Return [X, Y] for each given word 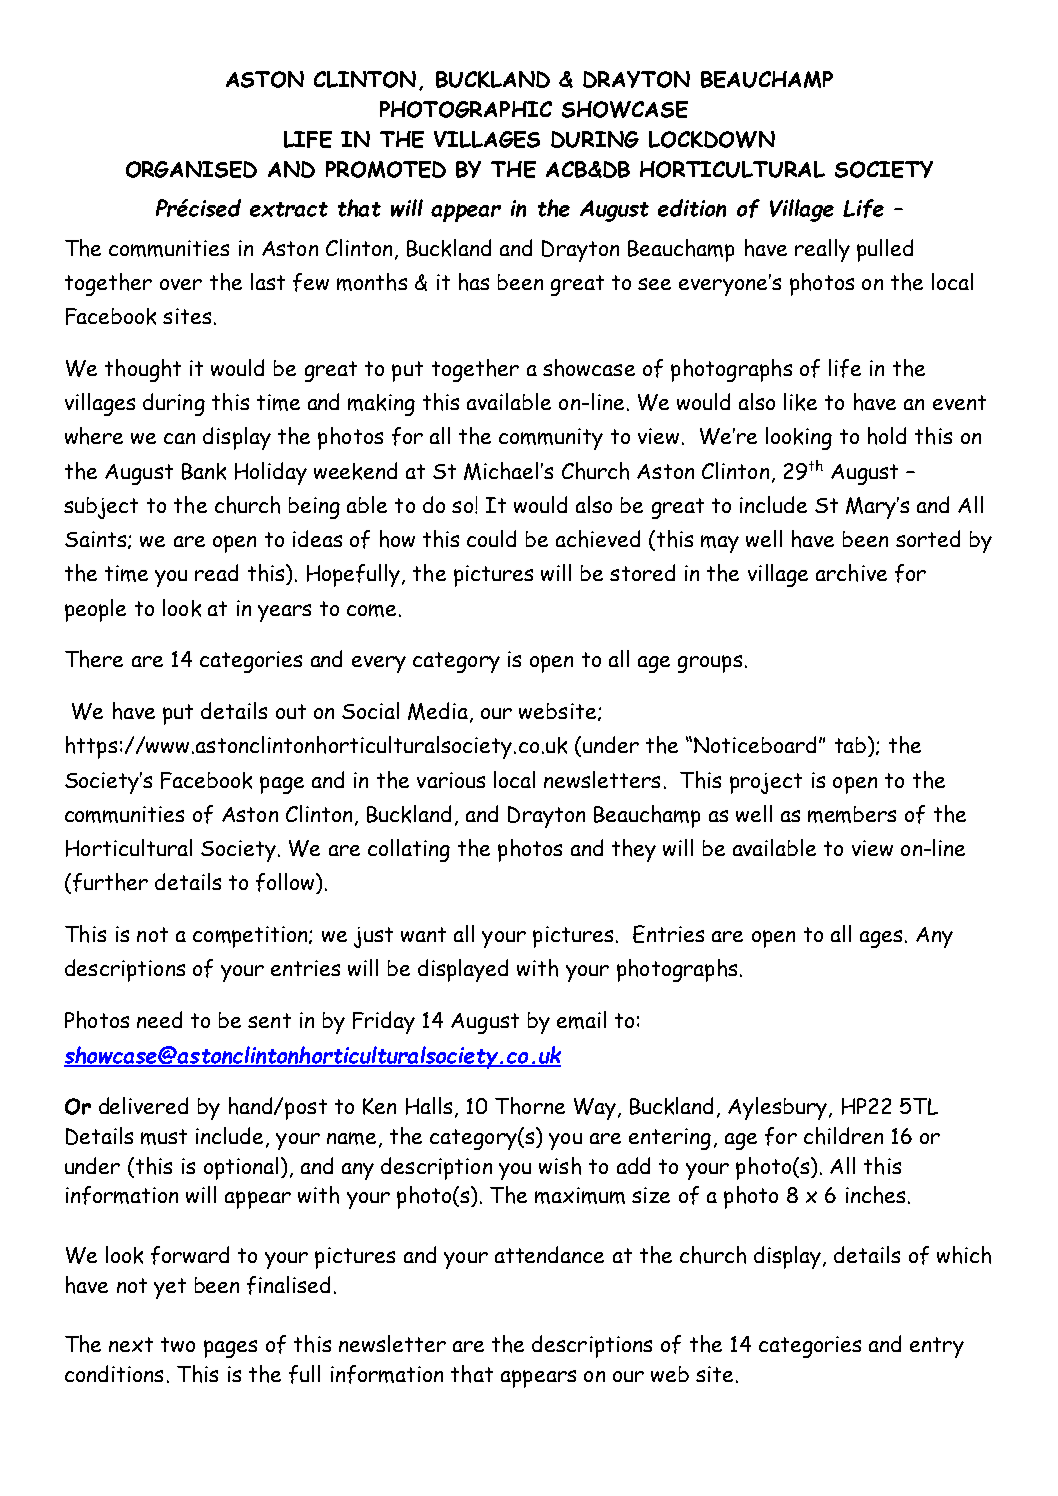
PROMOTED [386, 169]
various [451, 780]
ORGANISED [191, 169]
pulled [885, 250]
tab [852, 746]
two [178, 1344]
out [291, 711]
